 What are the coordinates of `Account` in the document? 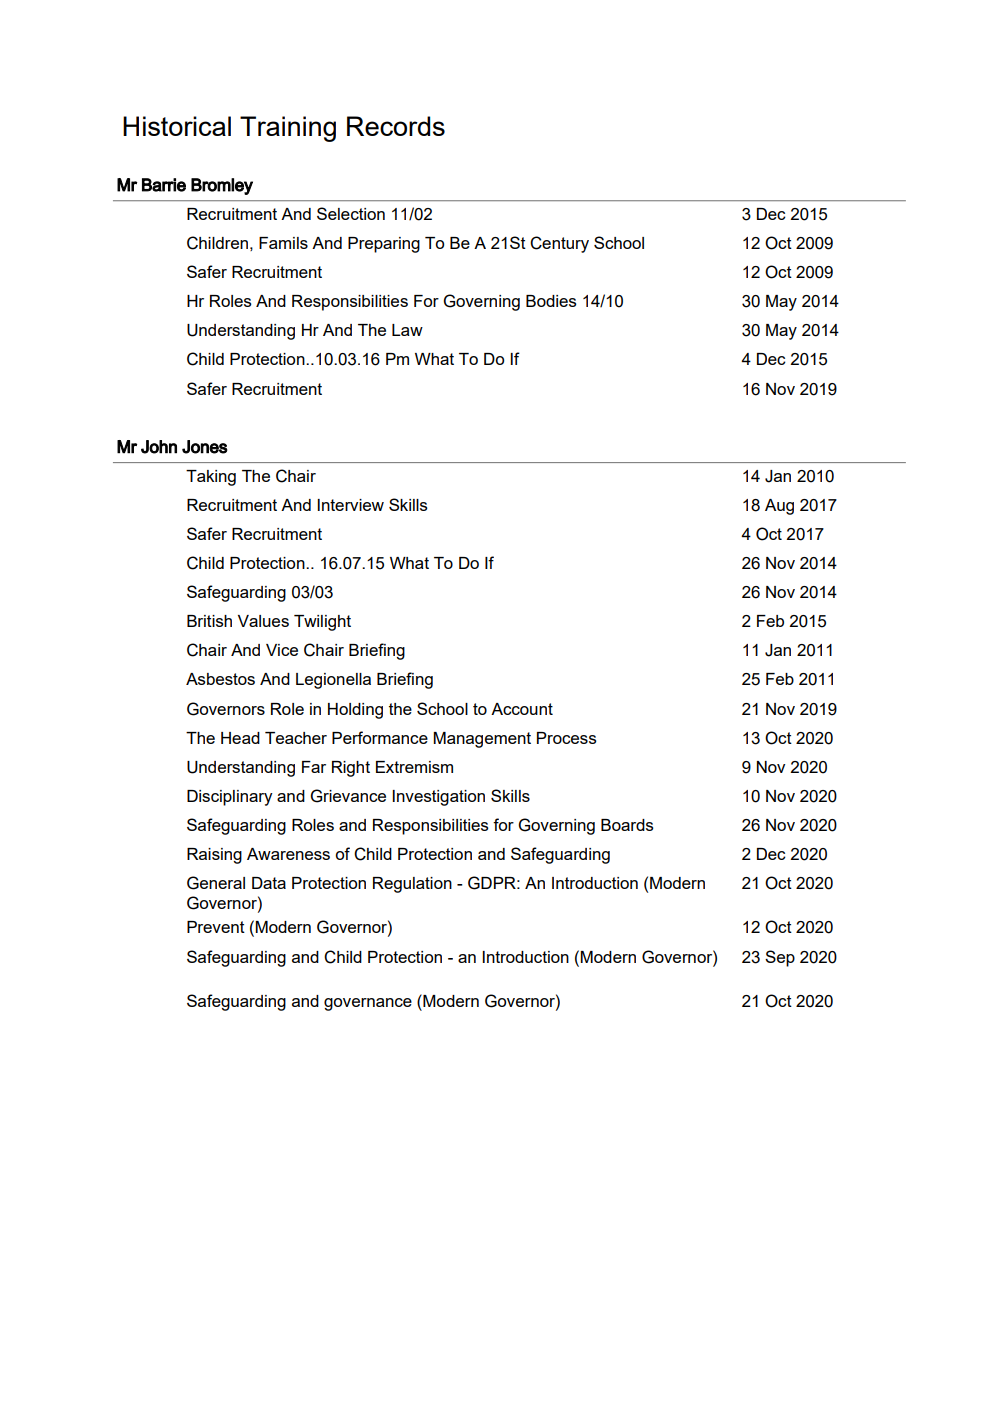 It's located at (522, 709).
